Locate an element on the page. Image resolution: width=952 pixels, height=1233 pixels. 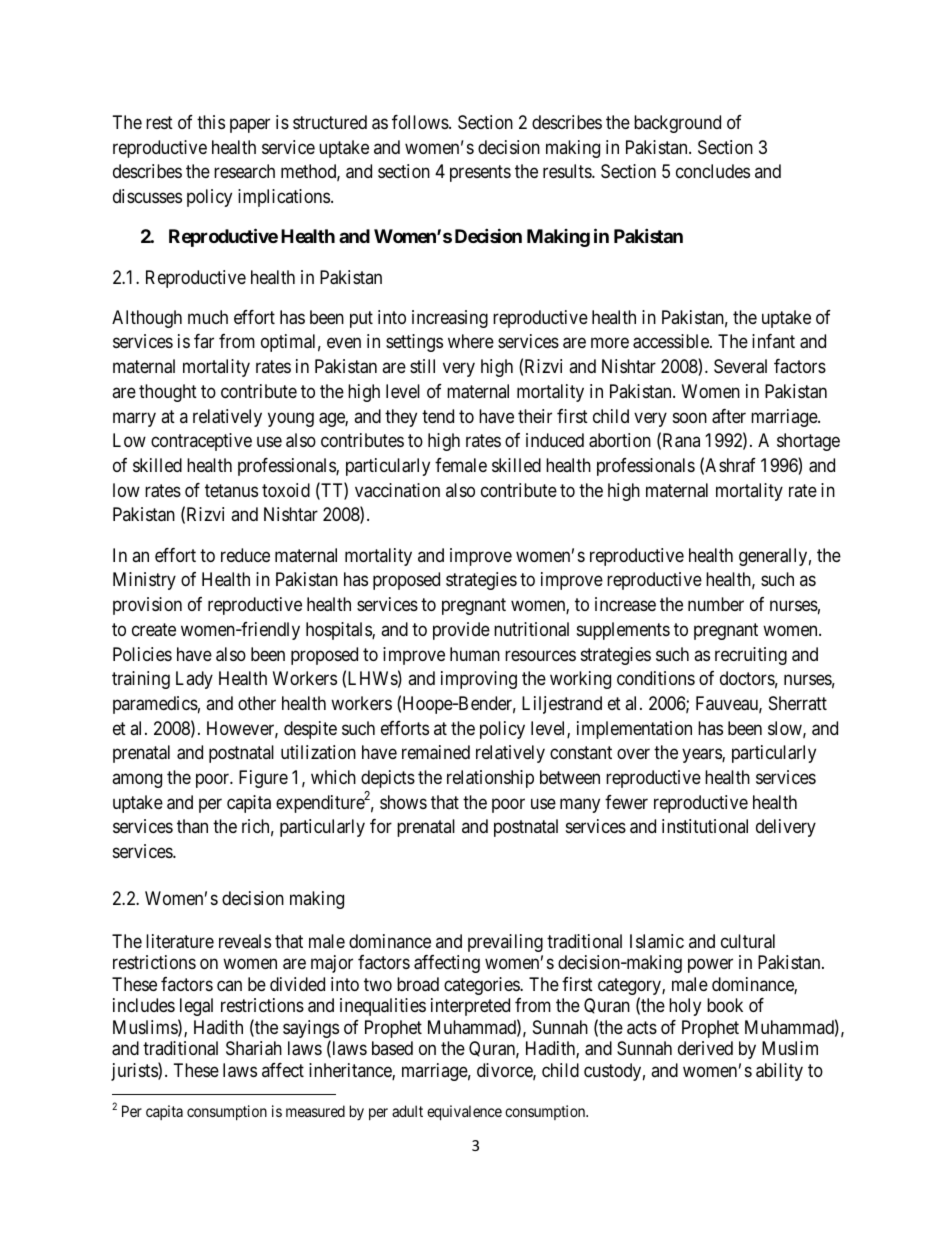
institutional is located at coordinates (705, 826).
